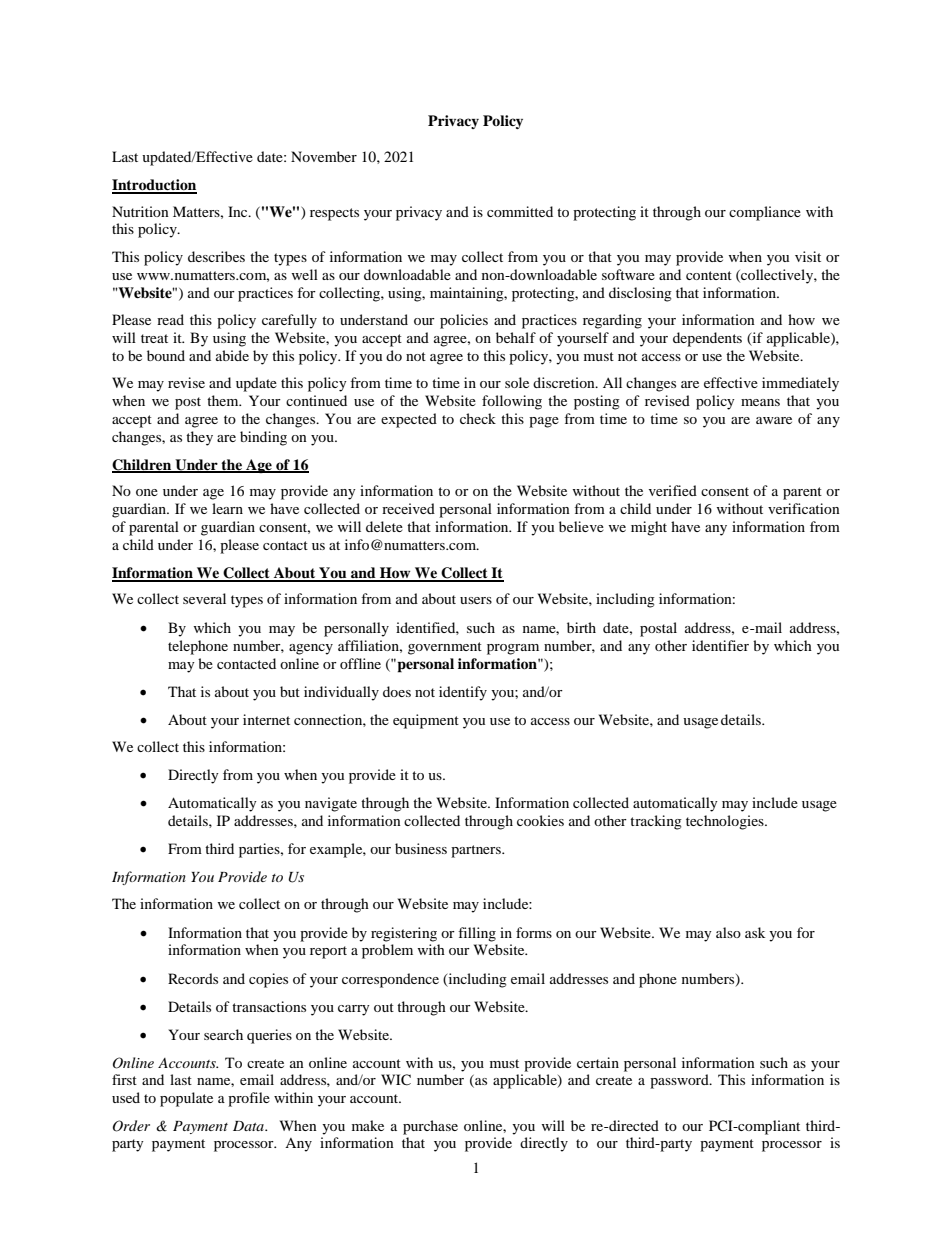 The width and height of the screenshot is (952, 1233). Describe the element at coordinates (477, 851) in the screenshot. I see `partners` at that location.
